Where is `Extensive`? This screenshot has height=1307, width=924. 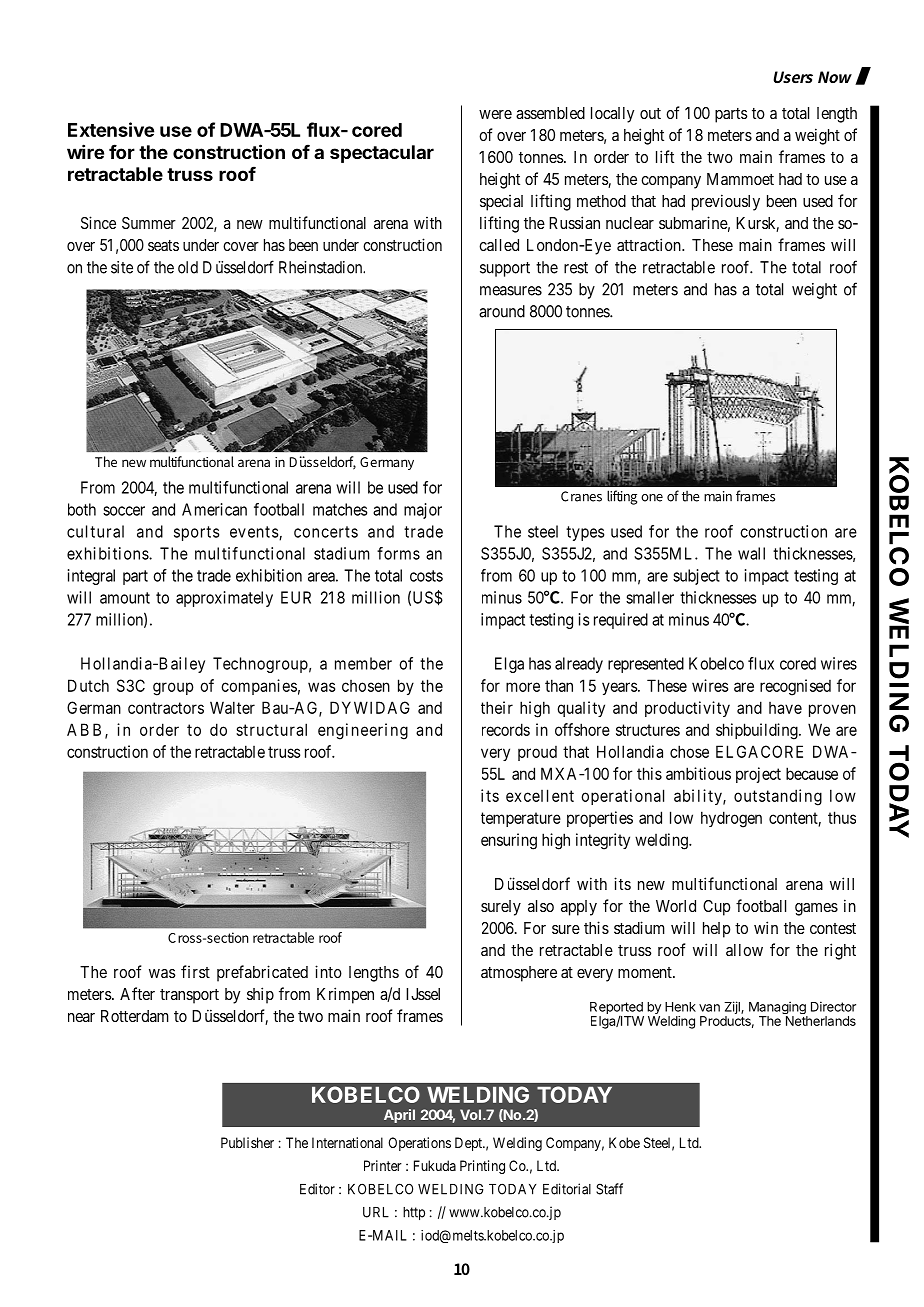 Extensive is located at coordinates (111, 129).
